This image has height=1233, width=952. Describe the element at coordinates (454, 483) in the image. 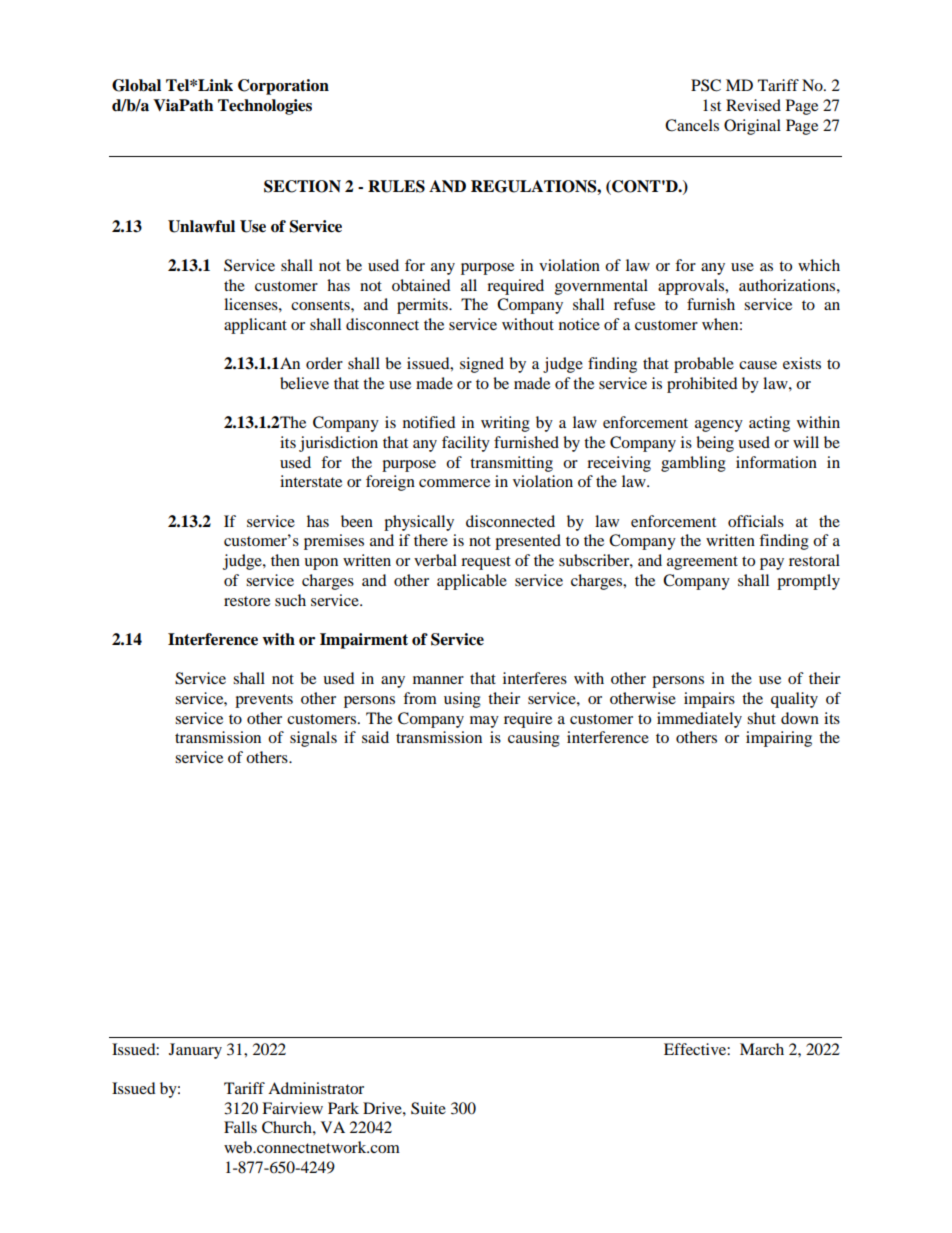

I see `commerce` at that location.
